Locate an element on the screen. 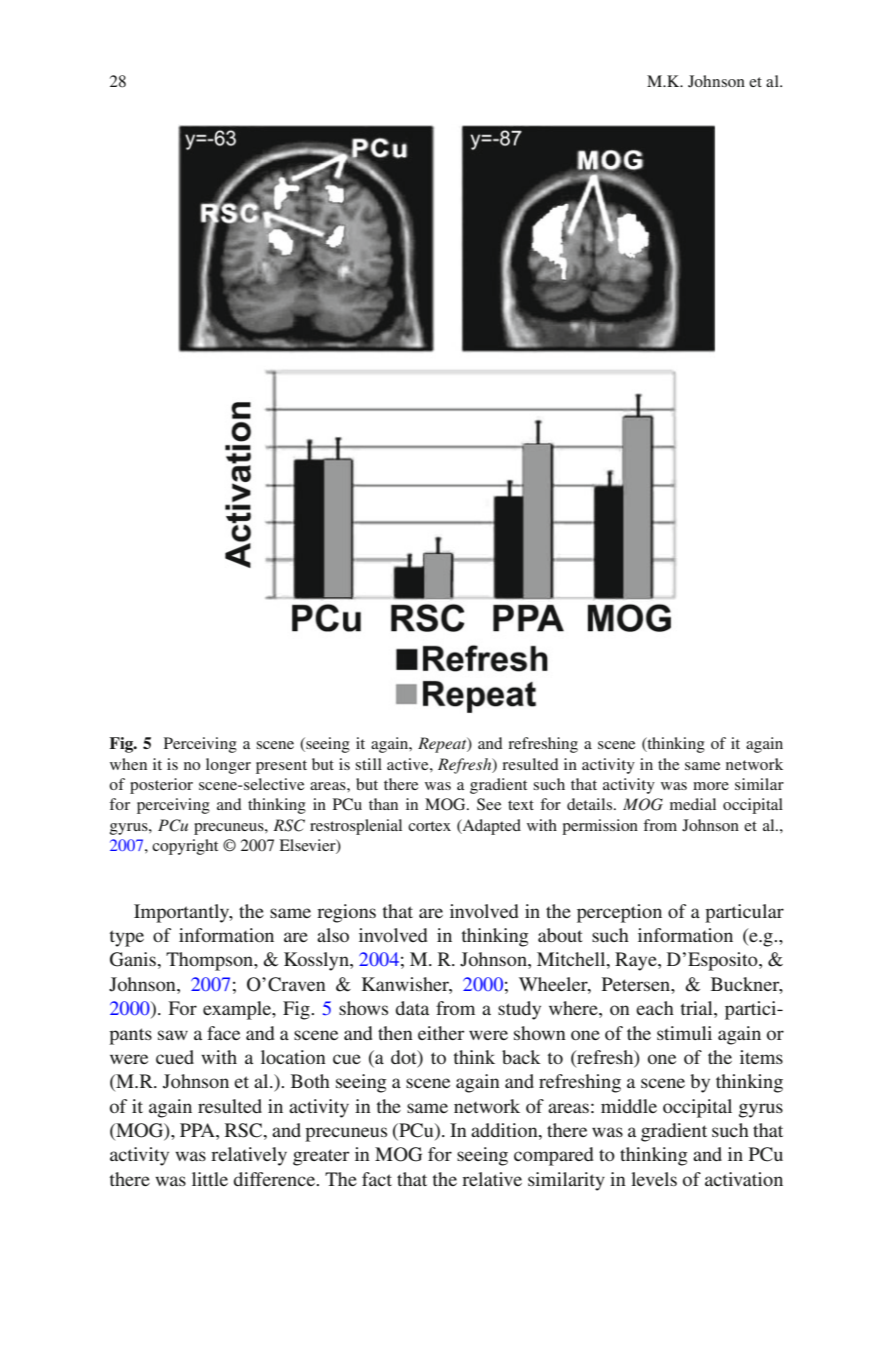 The height and width of the screenshot is (1353, 893). type is located at coordinates (127, 938).
